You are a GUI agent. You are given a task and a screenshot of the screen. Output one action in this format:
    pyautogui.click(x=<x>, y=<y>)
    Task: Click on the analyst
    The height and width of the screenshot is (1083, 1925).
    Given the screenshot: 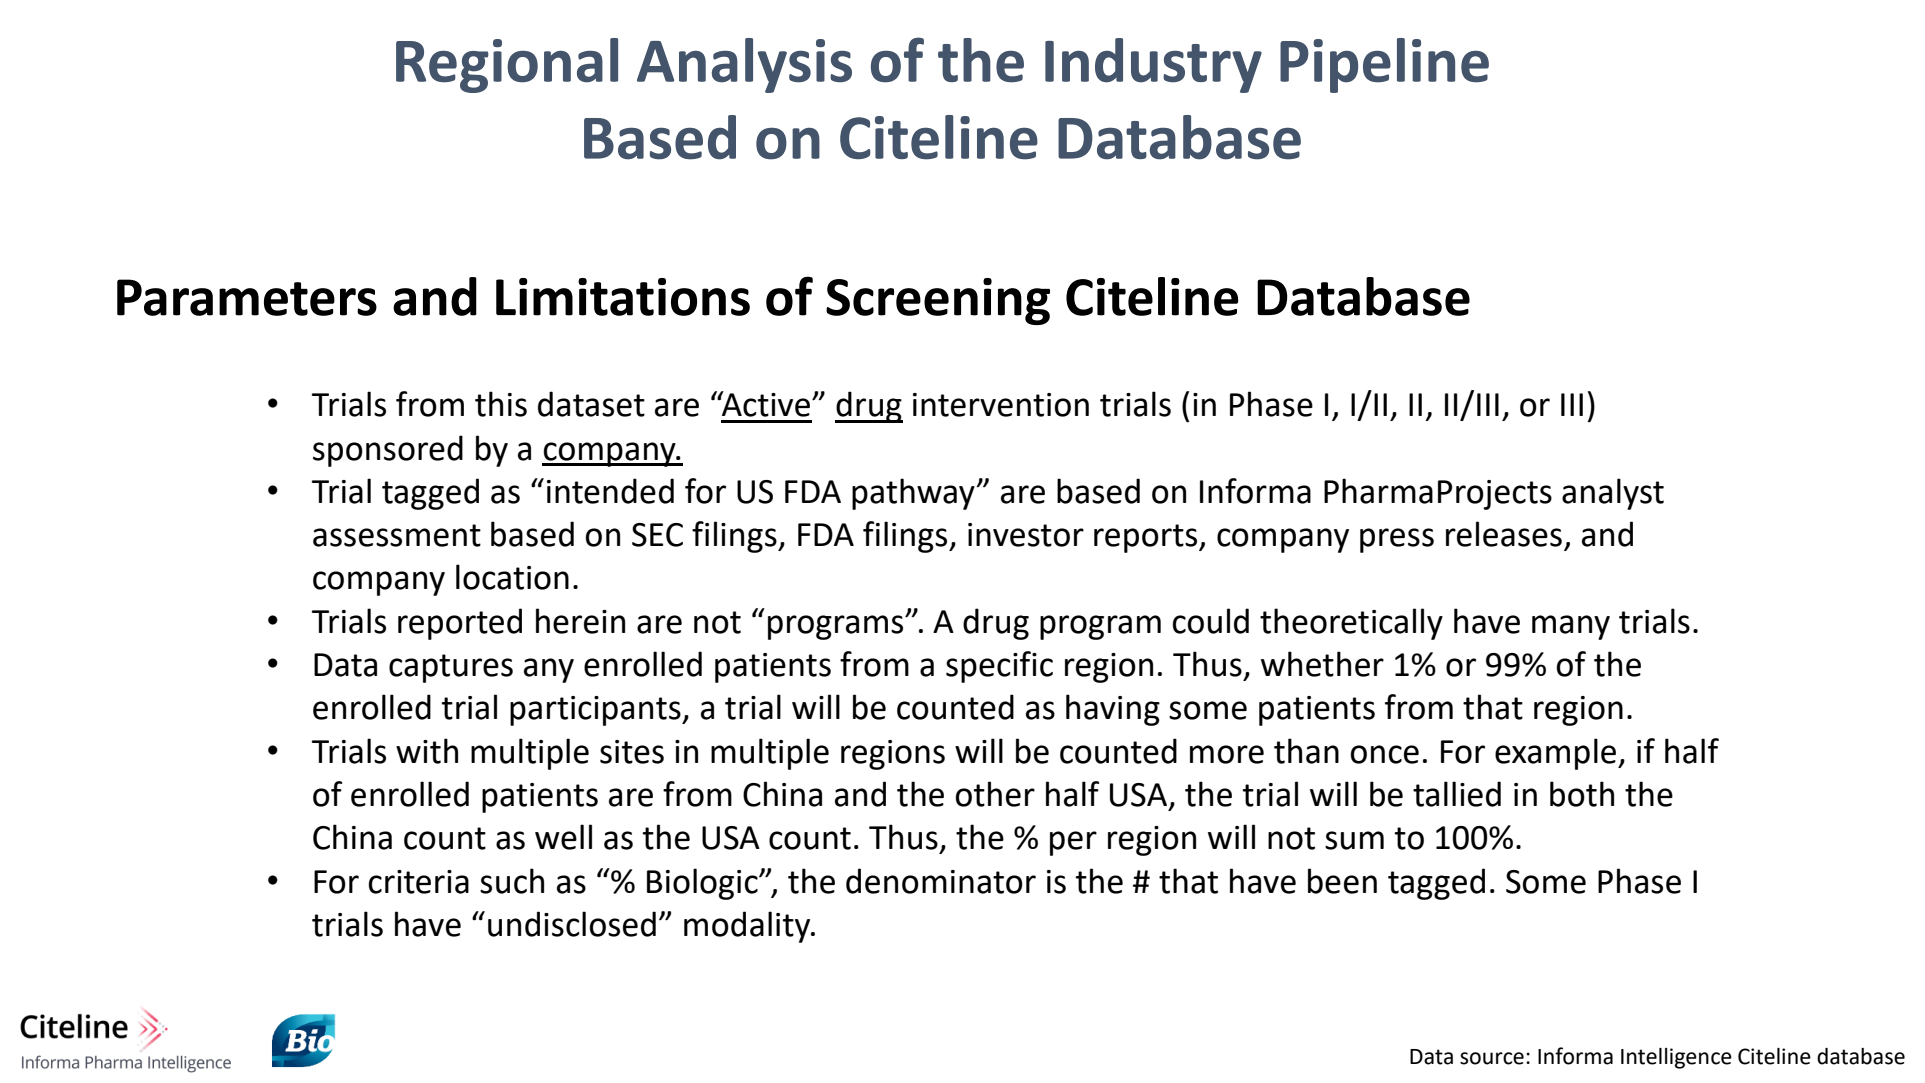 What is the action you would take?
    pyautogui.click(x=1613, y=494)
